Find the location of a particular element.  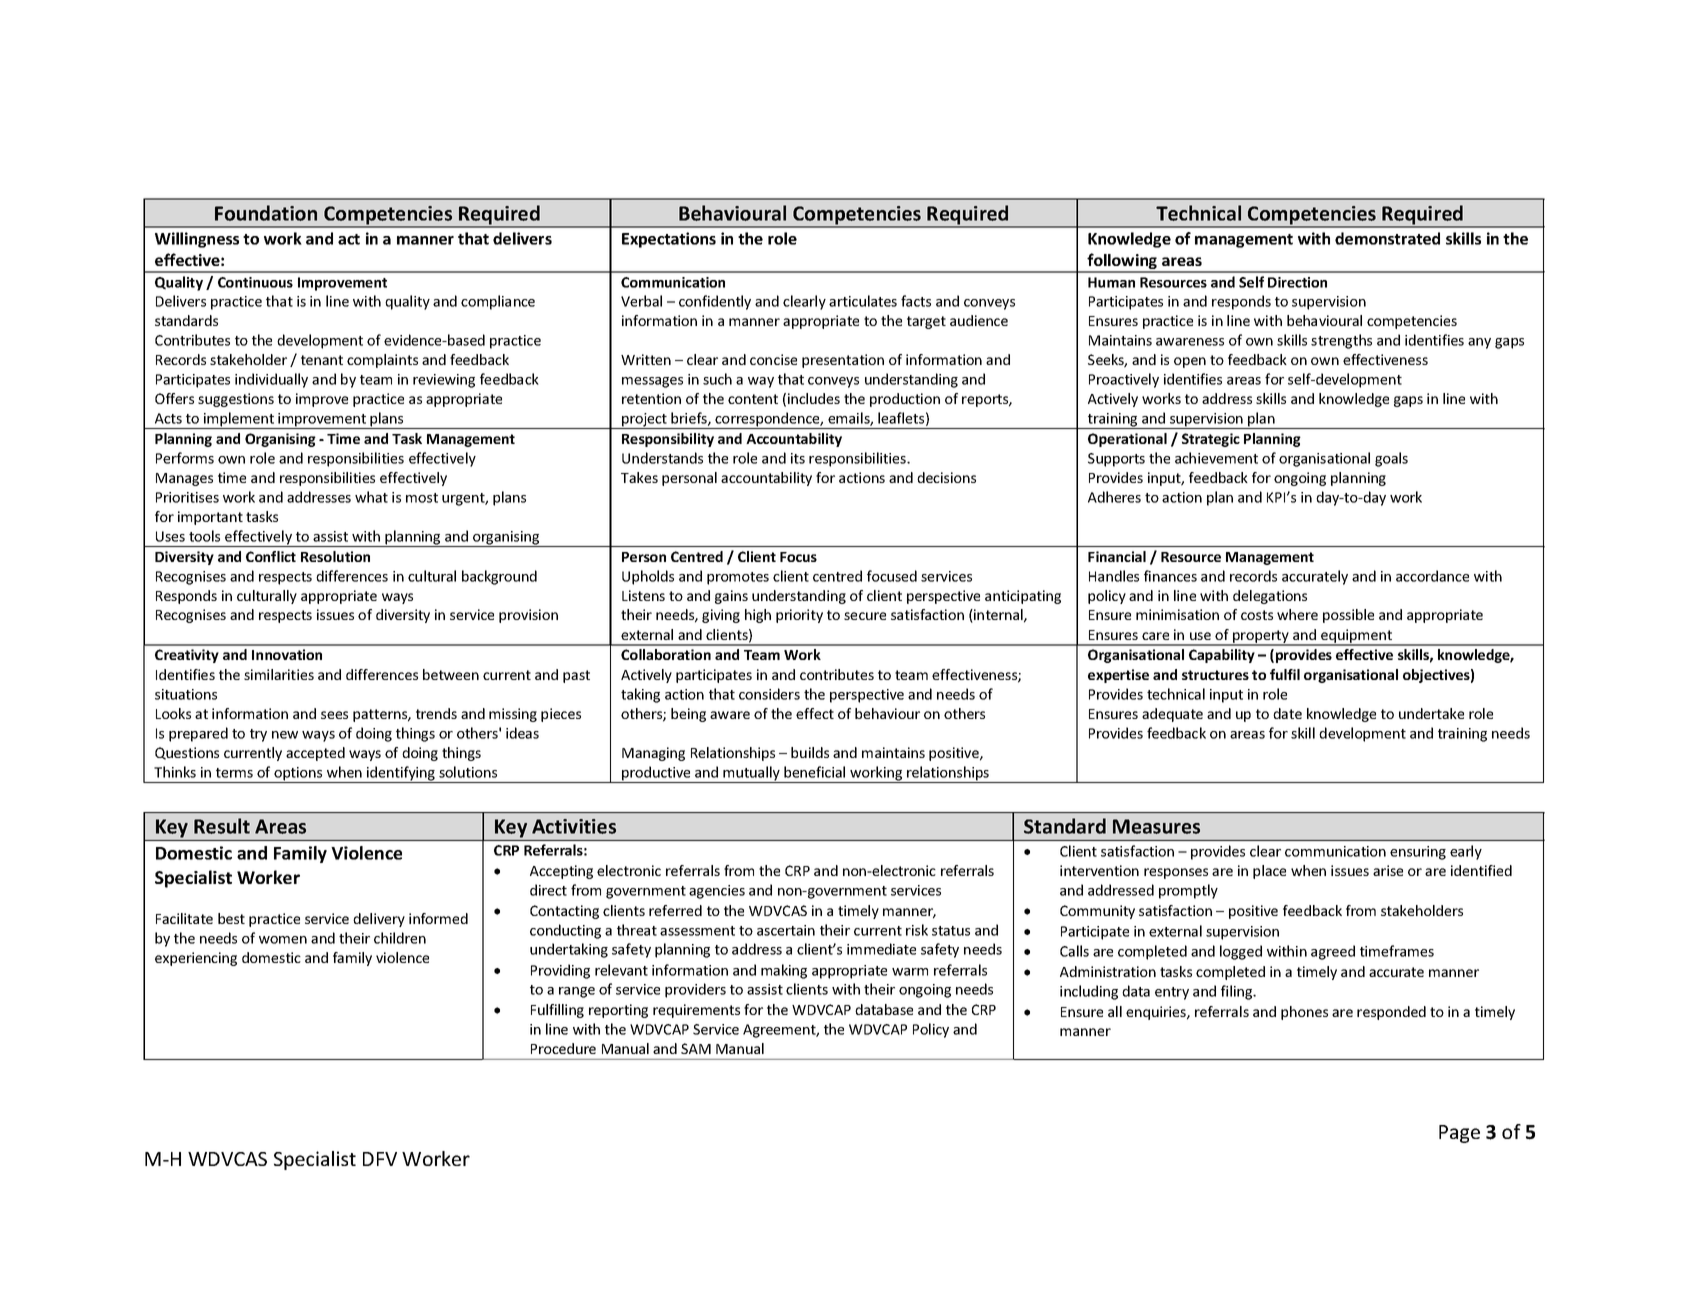

structures is located at coordinates (1215, 675).
